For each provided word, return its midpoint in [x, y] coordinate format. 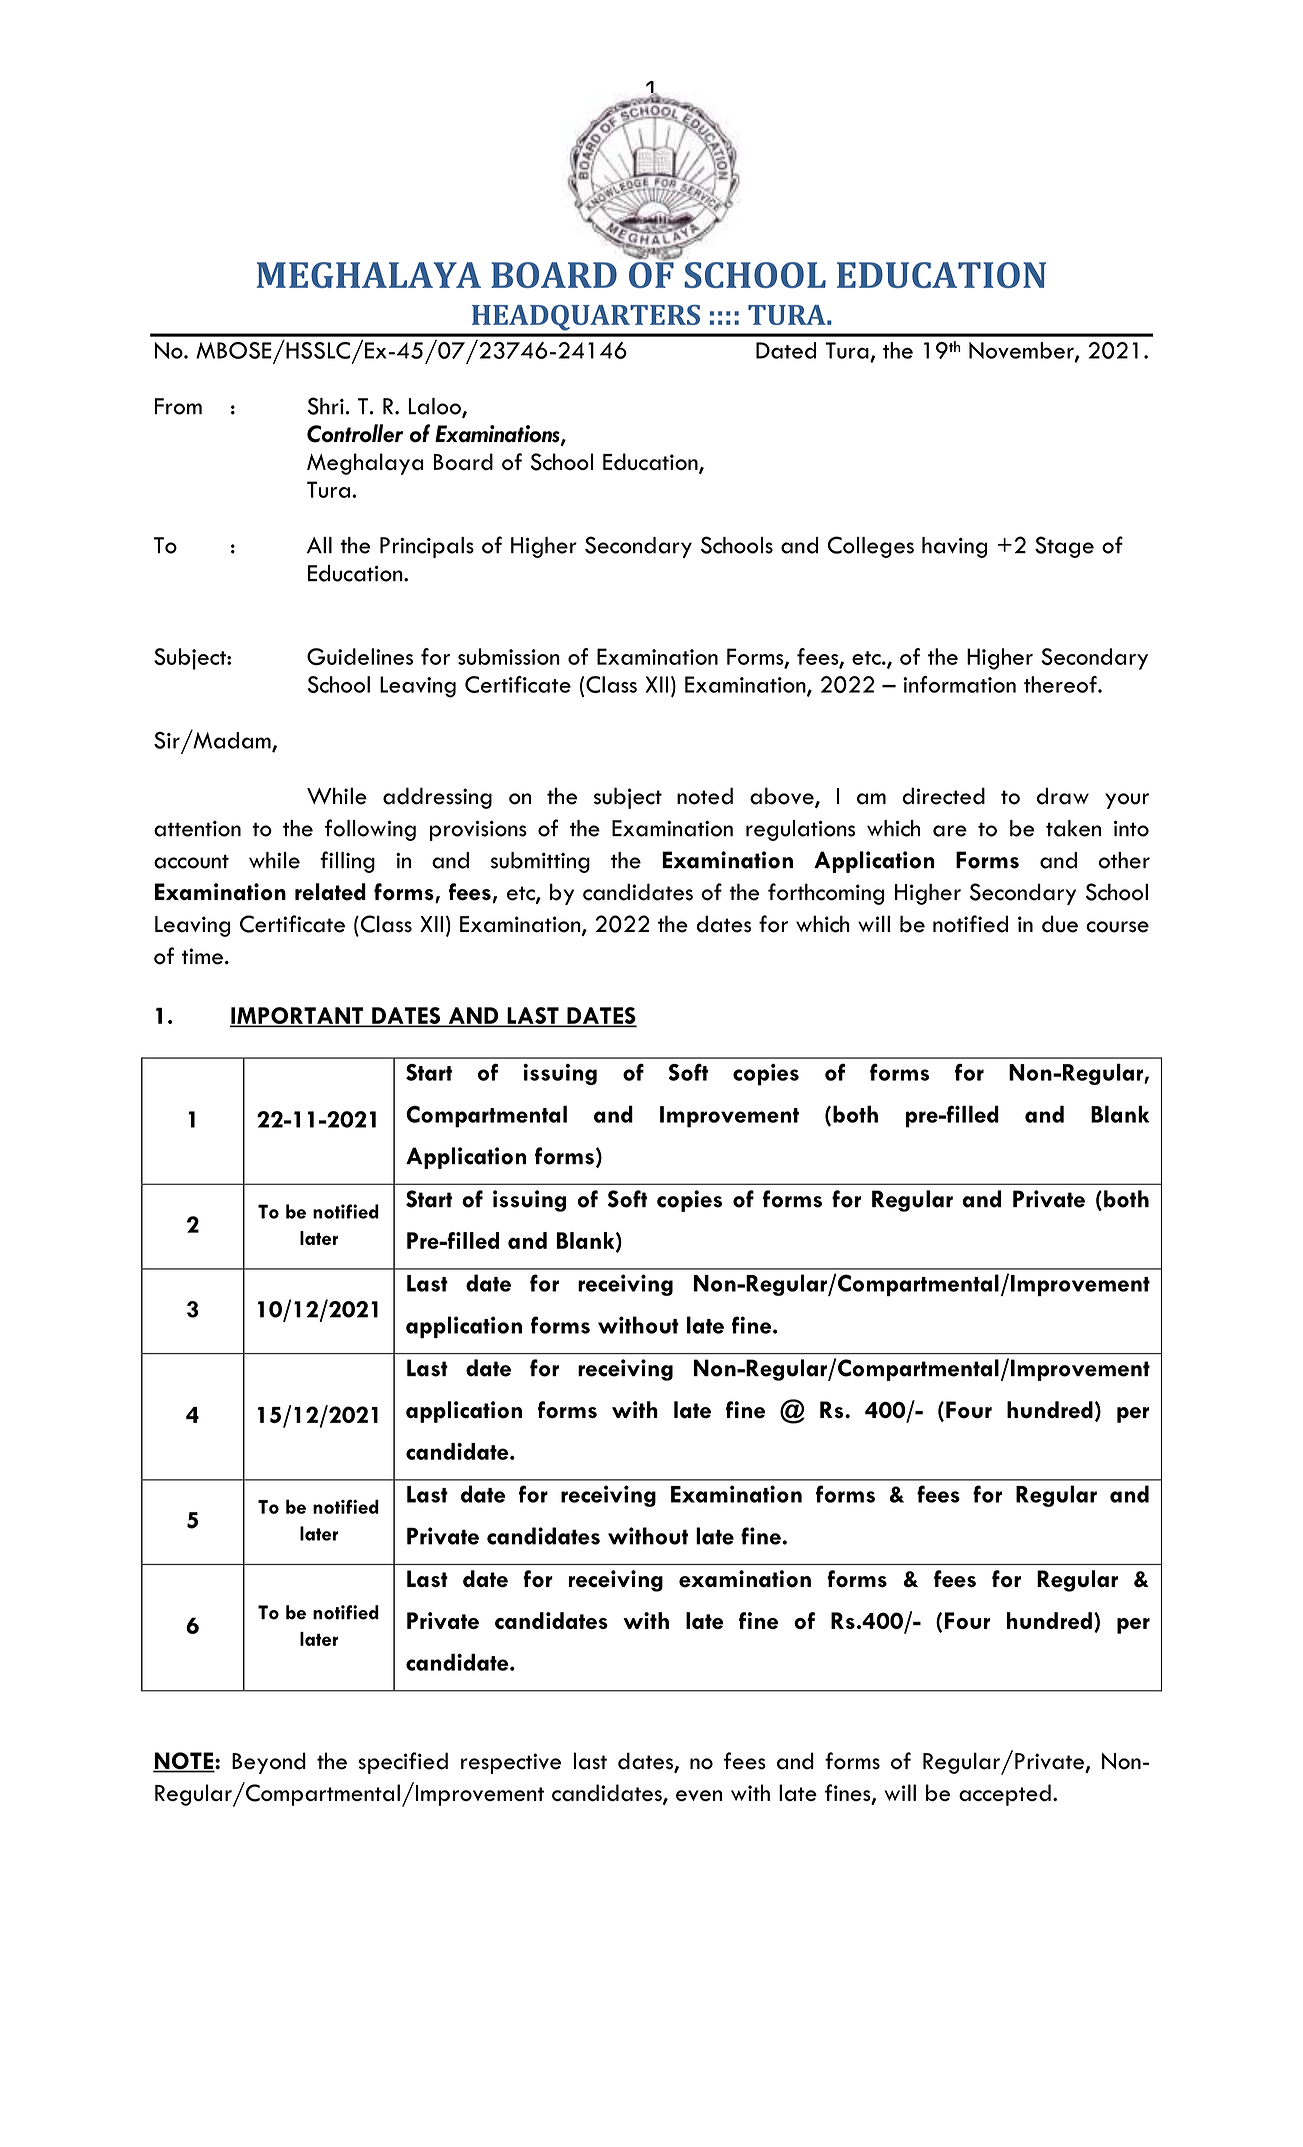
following [370, 830]
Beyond [269, 1763]
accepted [1005, 1795]
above [783, 797]
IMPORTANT [298, 1016]
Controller [355, 433]
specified [403, 1763]
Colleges [871, 547]
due [1060, 924]
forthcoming [826, 894]
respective [511, 1763]
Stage [1064, 547]
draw [1063, 796]
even [699, 1795]
